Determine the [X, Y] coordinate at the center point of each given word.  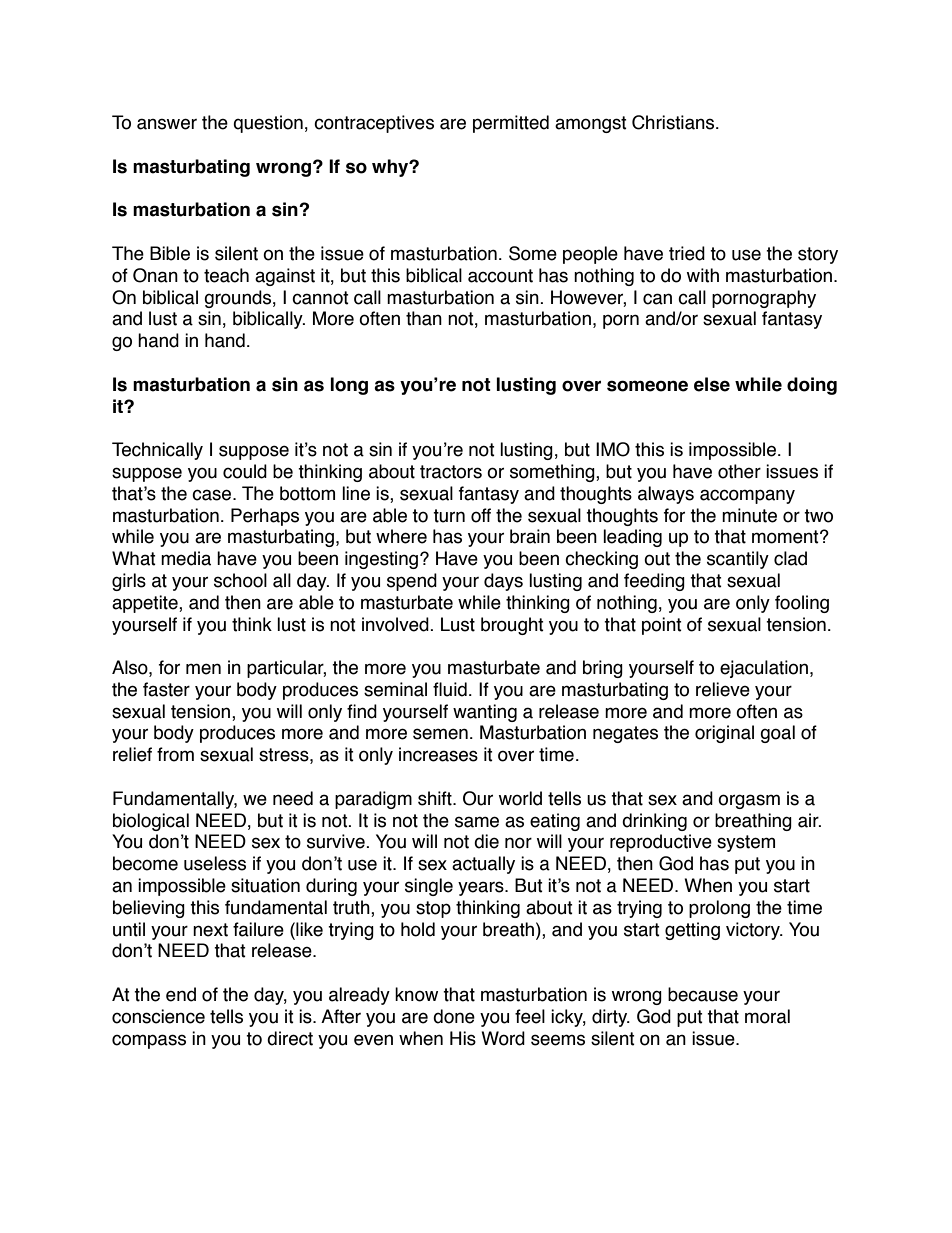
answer [167, 124]
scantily [738, 560]
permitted [511, 124]
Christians [674, 122]
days [503, 582]
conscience [158, 1016]
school [240, 580]
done [454, 1016]
